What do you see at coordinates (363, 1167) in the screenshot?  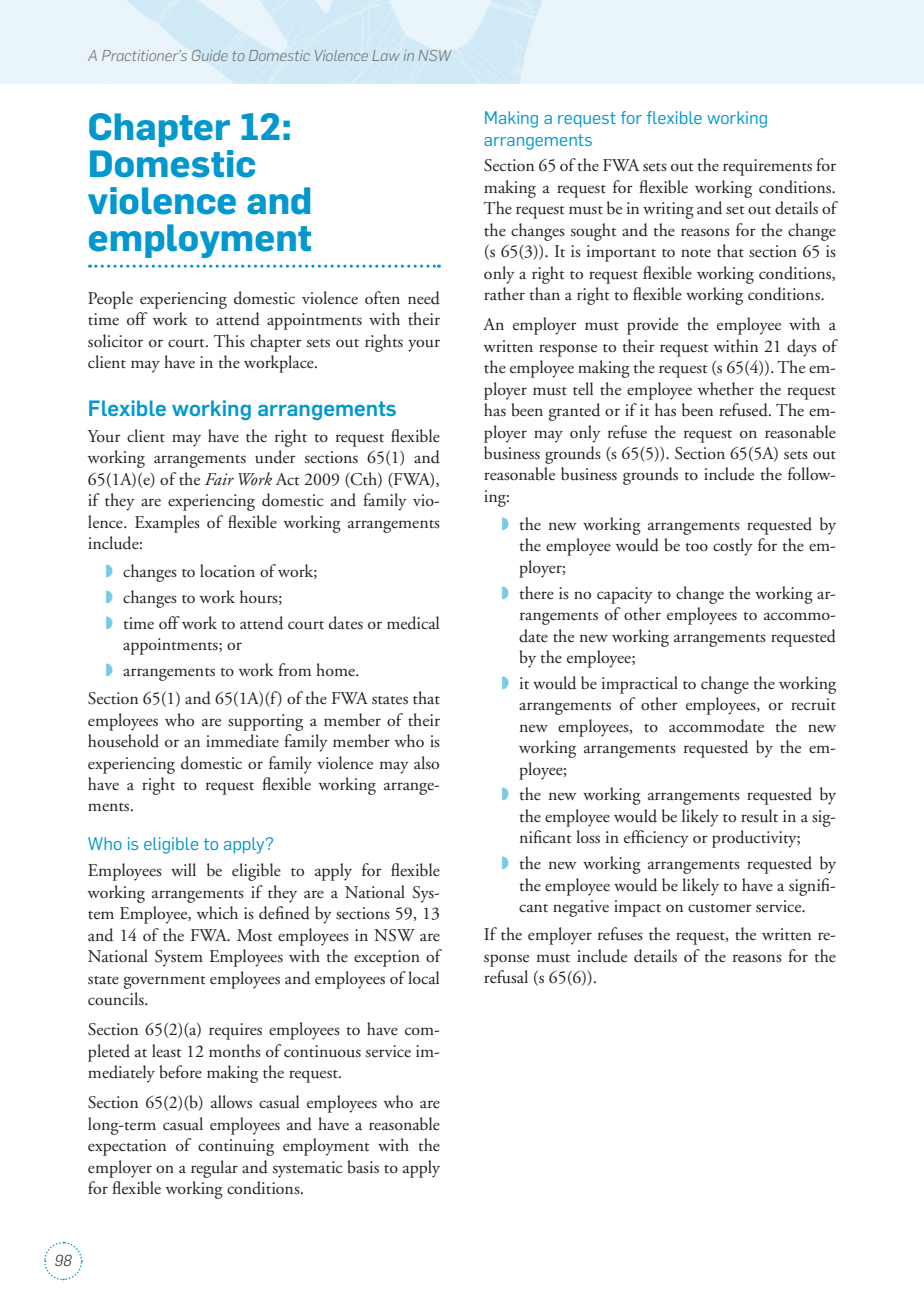 I see `basis` at bounding box center [363, 1167].
